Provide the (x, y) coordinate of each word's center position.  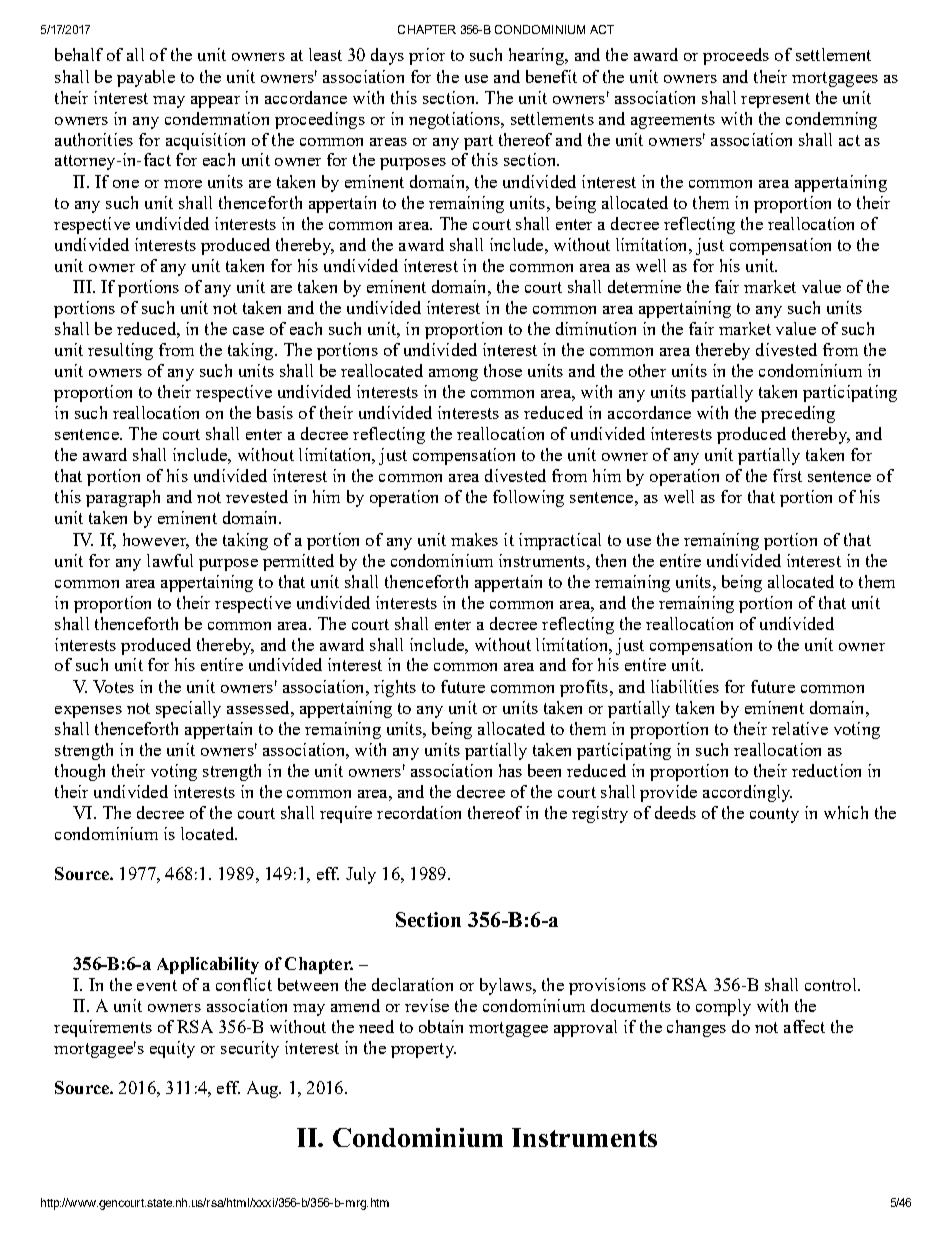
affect (804, 1026)
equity (172, 1049)
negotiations (455, 120)
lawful (170, 560)
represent (775, 100)
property (423, 1050)
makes (474, 539)
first (787, 475)
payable (146, 78)
